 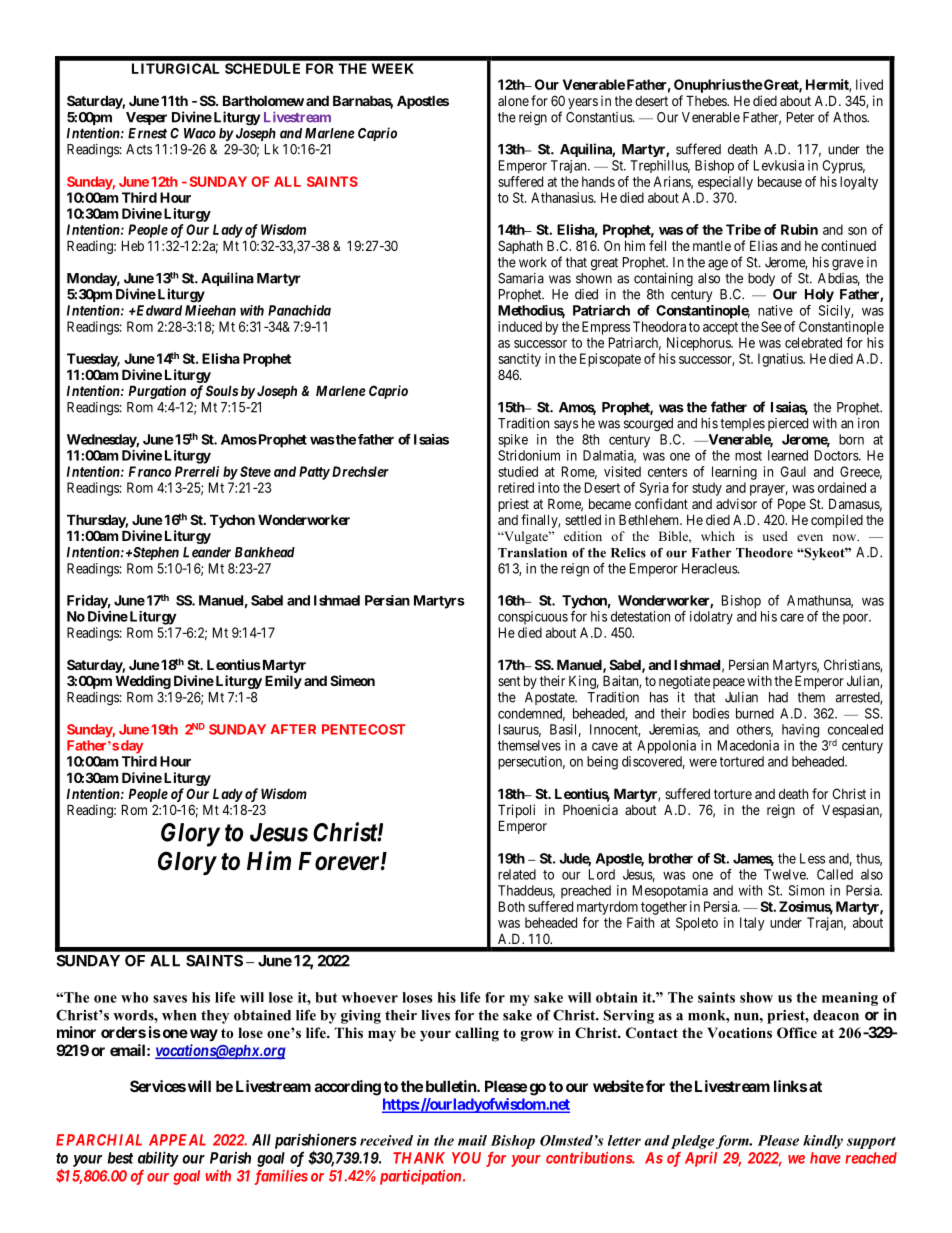 I want to click on APPEAL, so click(x=177, y=1140).
